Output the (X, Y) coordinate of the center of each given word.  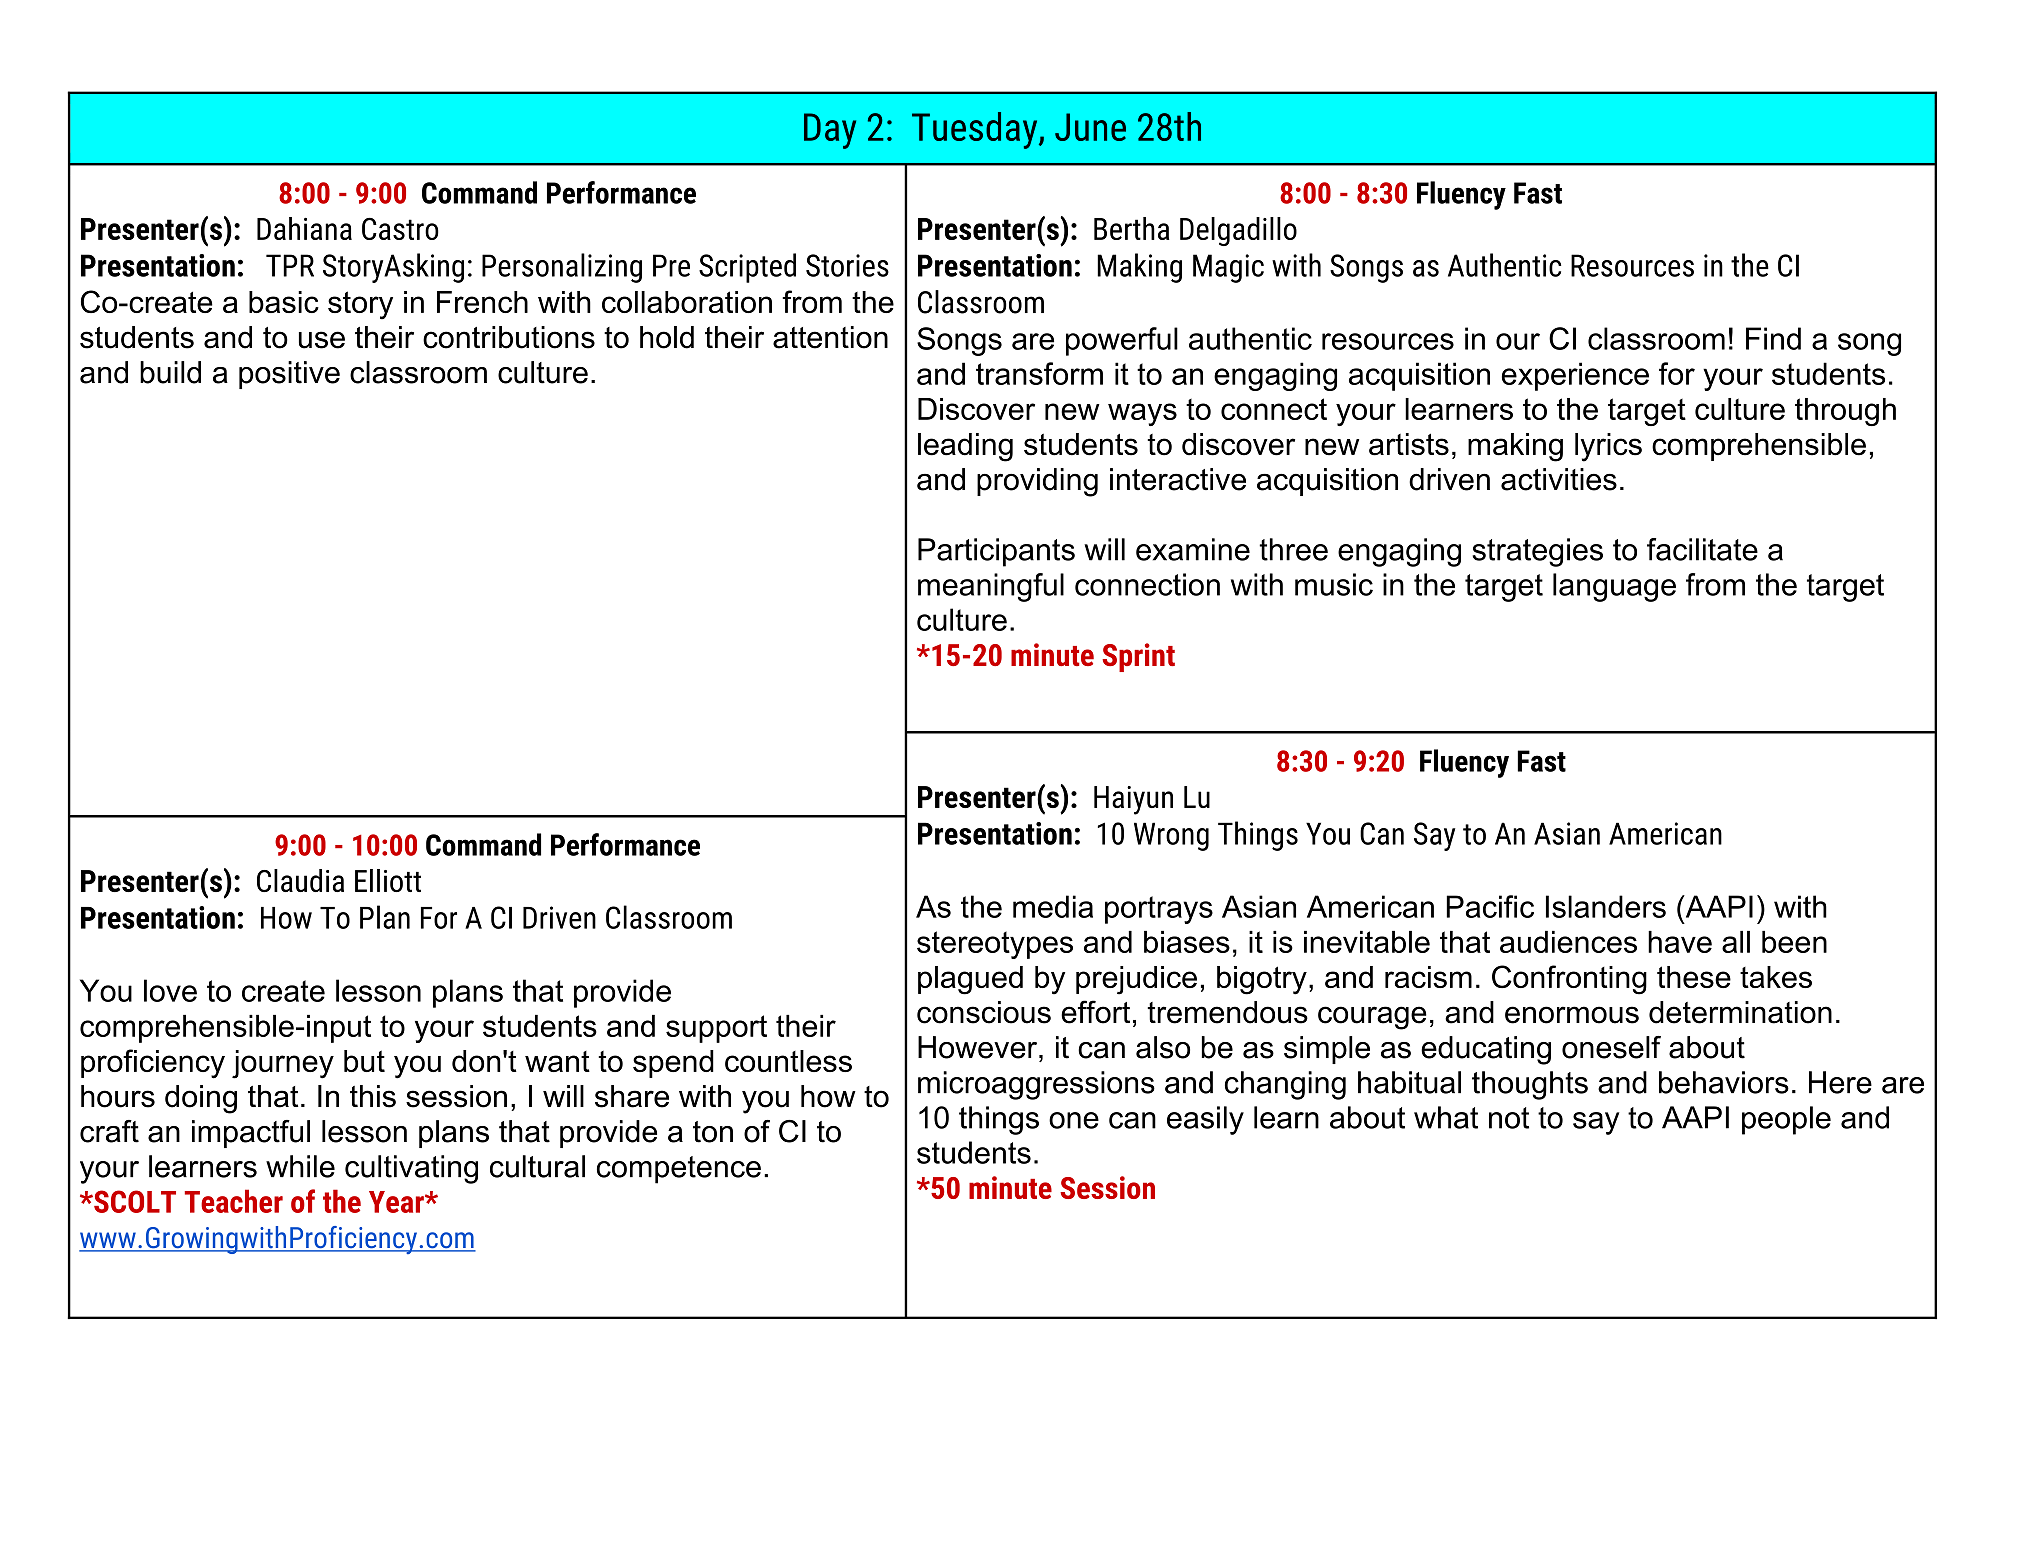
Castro (400, 228)
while (300, 1166)
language (1614, 587)
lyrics (1608, 447)
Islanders (1606, 906)
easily (1205, 1120)
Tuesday (976, 130)
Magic (1228, 268)
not (1509, 1118)
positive (289, 375)
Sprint (1138, 657)
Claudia (300, 880)
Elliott (388, 880)
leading (965, 447)
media (1053, 906)
